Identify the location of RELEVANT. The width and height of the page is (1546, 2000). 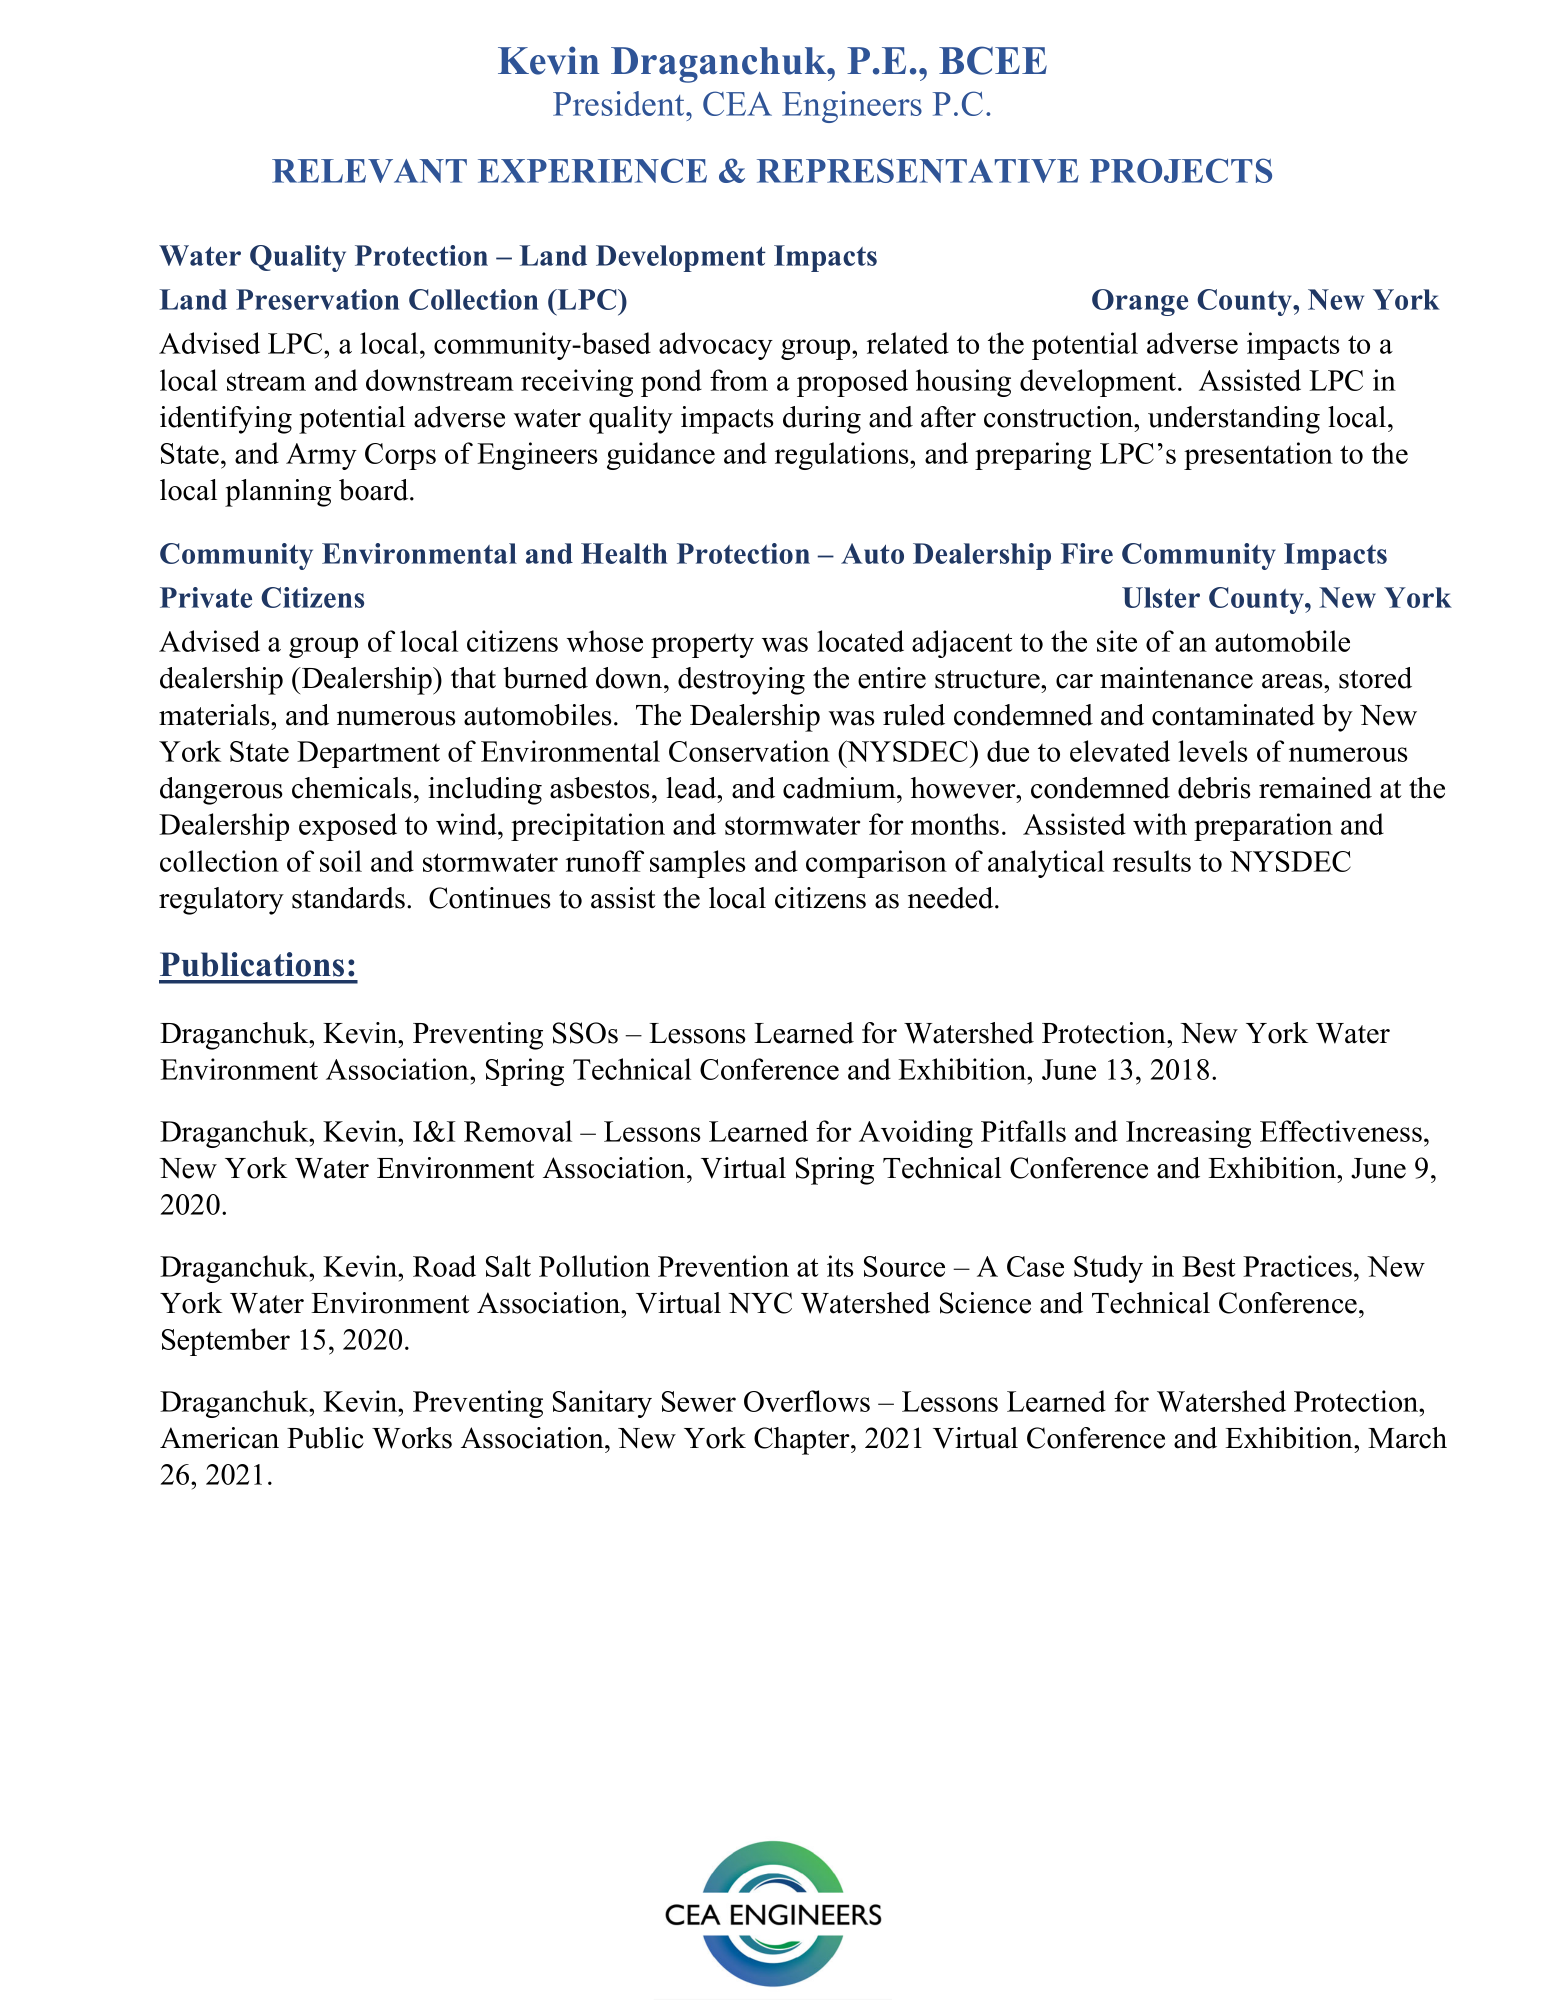
(369, 171).
